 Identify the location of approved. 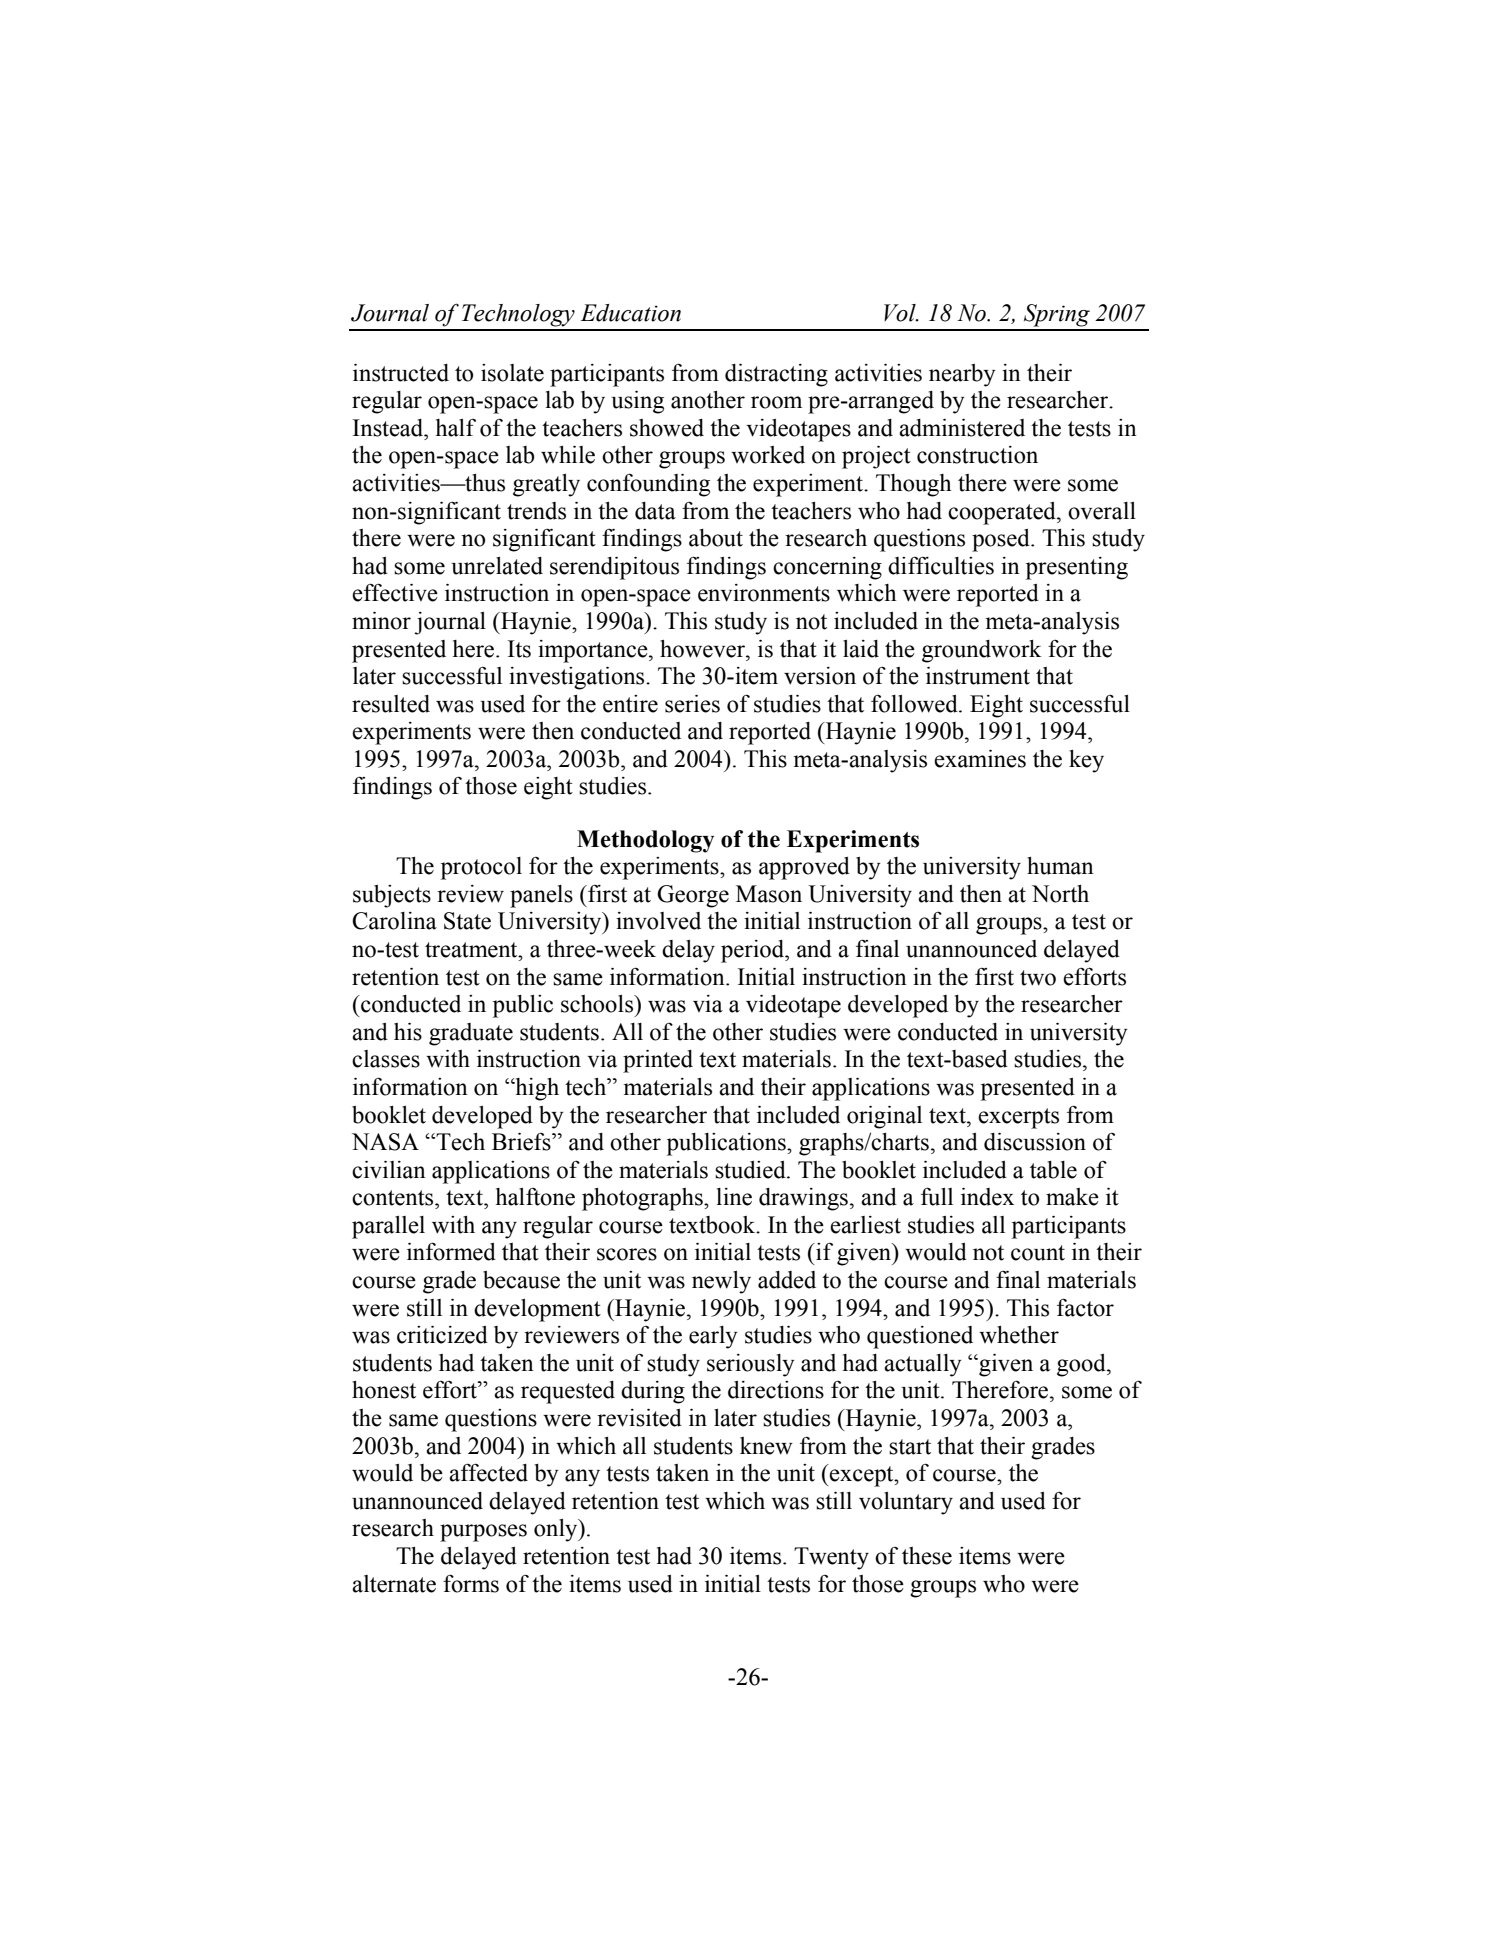
(804, 868).
